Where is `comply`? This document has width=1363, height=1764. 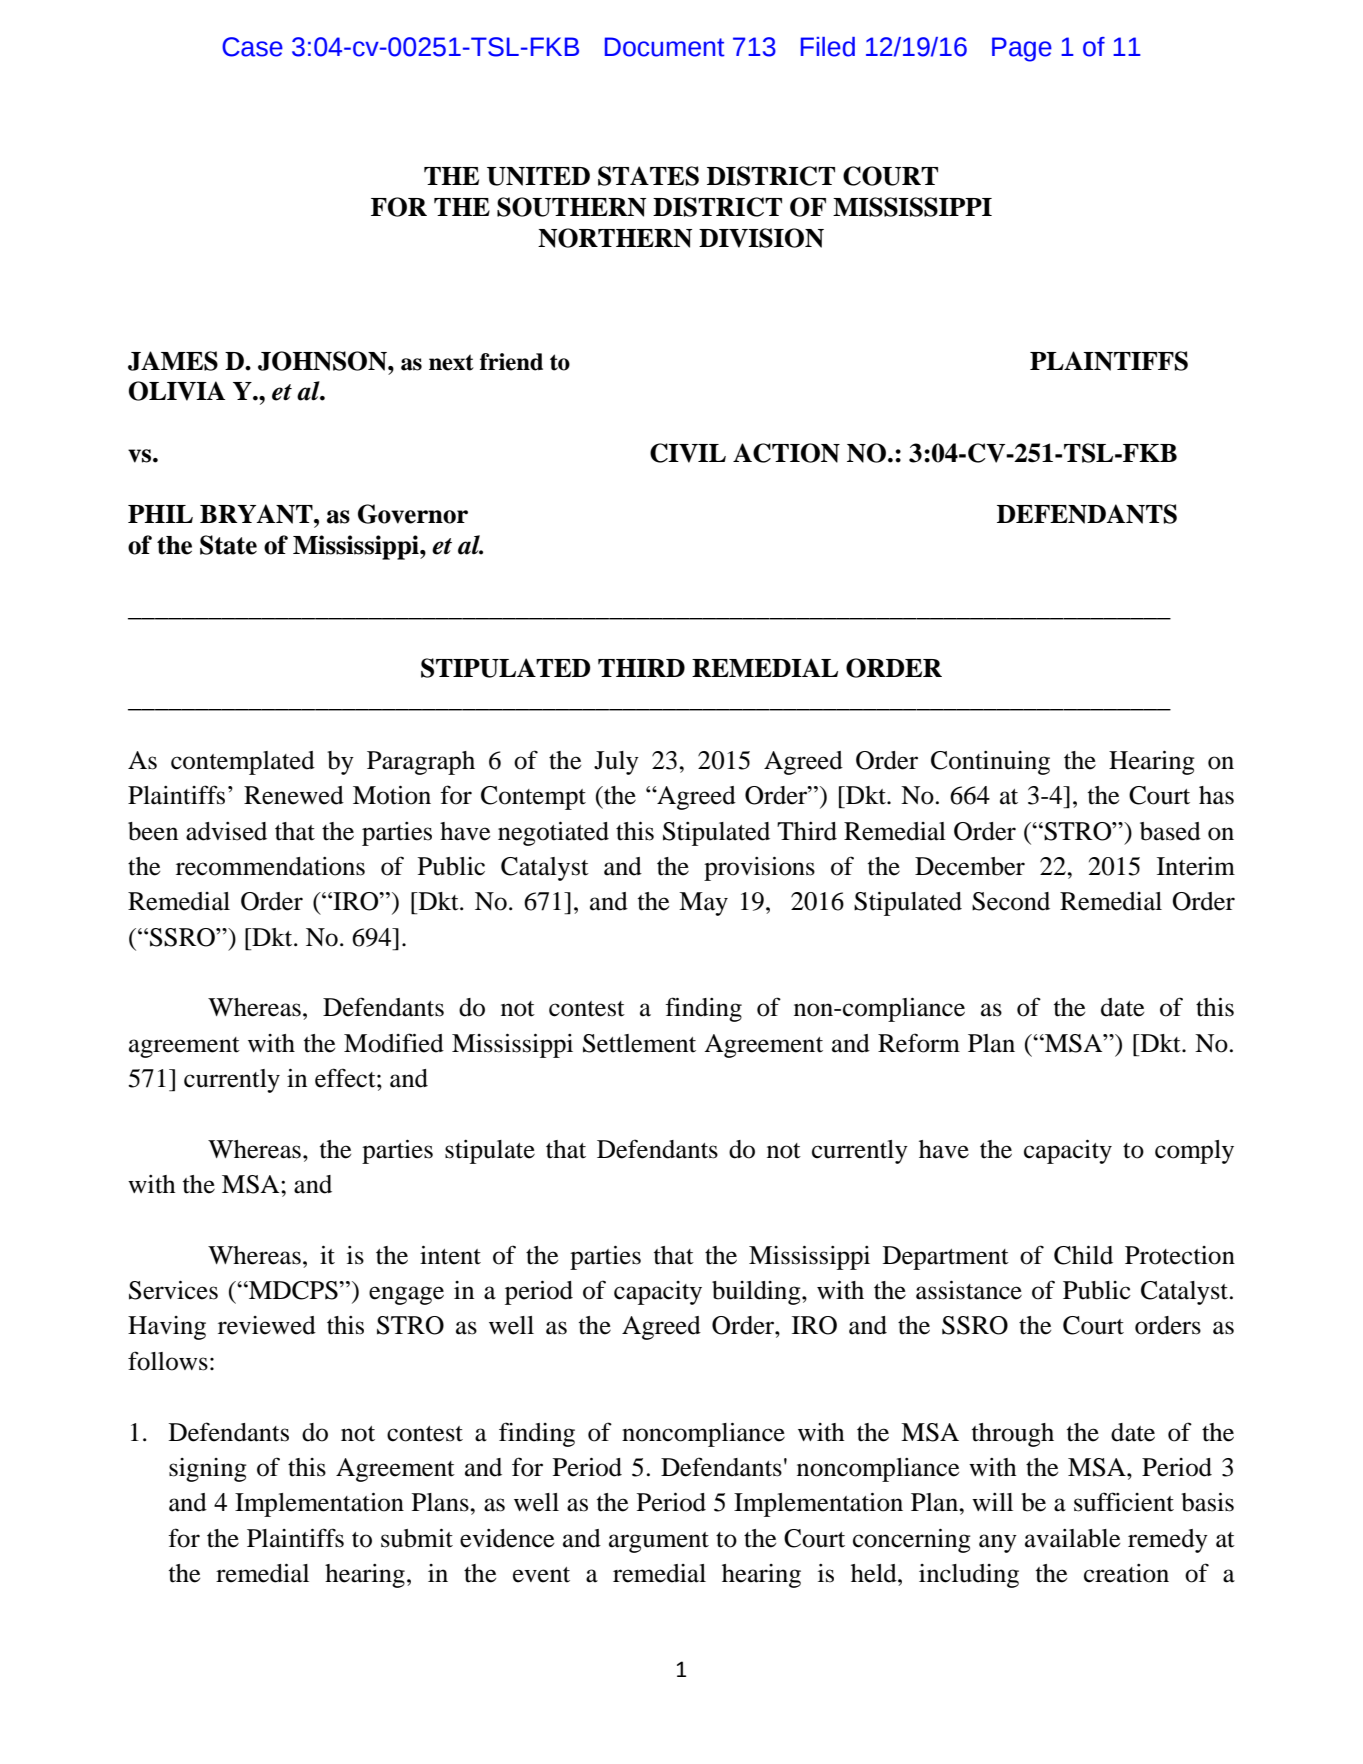
comply is located at coordinates (1194, 1152).
